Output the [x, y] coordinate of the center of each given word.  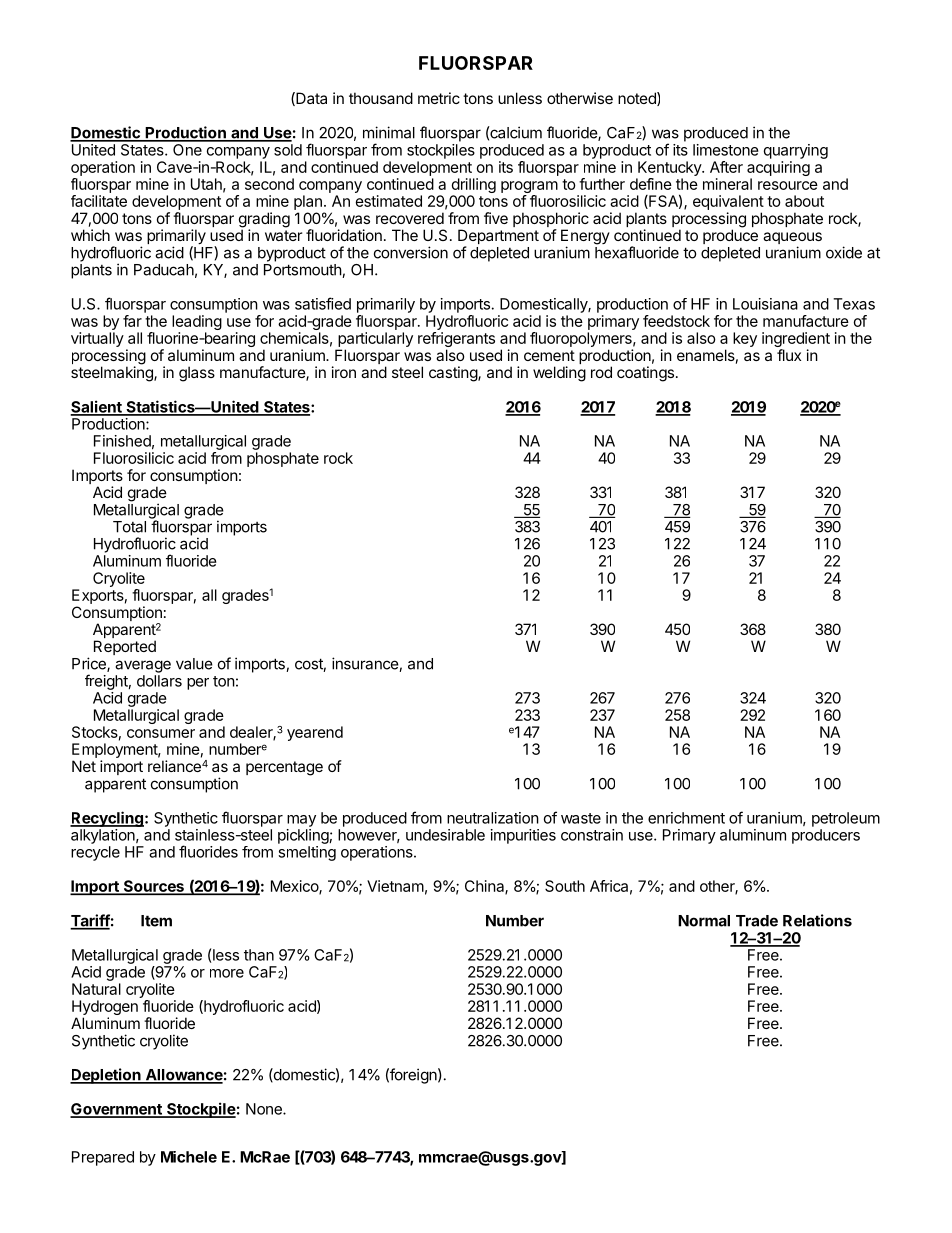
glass [197, 374]
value [194, 664]
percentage [284, 768]
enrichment [686, 818]
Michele [189, 1157]
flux [789, 355]
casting [454, 374]
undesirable [445, 835]
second [269, 184]
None [265, 1109]
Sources [153, 887]
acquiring [778, 170]
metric [439, 98]
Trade [757, 921]
